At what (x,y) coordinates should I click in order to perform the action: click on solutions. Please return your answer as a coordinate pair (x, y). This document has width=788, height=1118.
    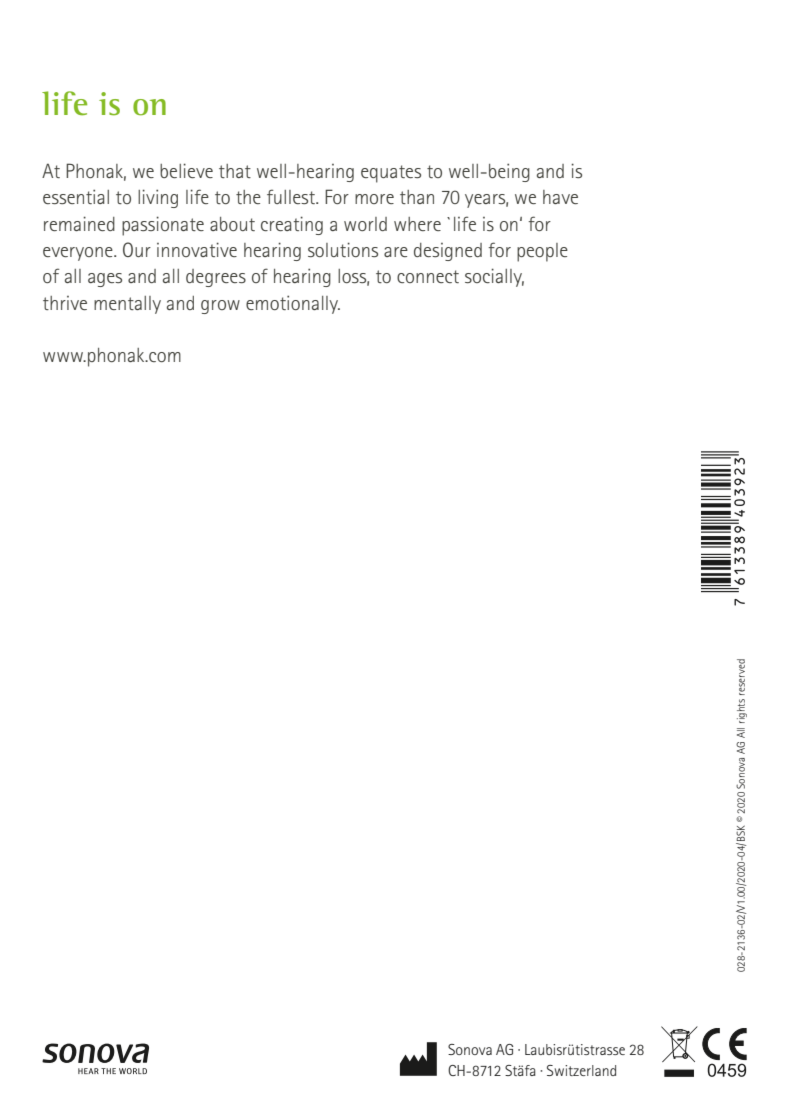
    Looking at the image, I should click on (343, 249).
